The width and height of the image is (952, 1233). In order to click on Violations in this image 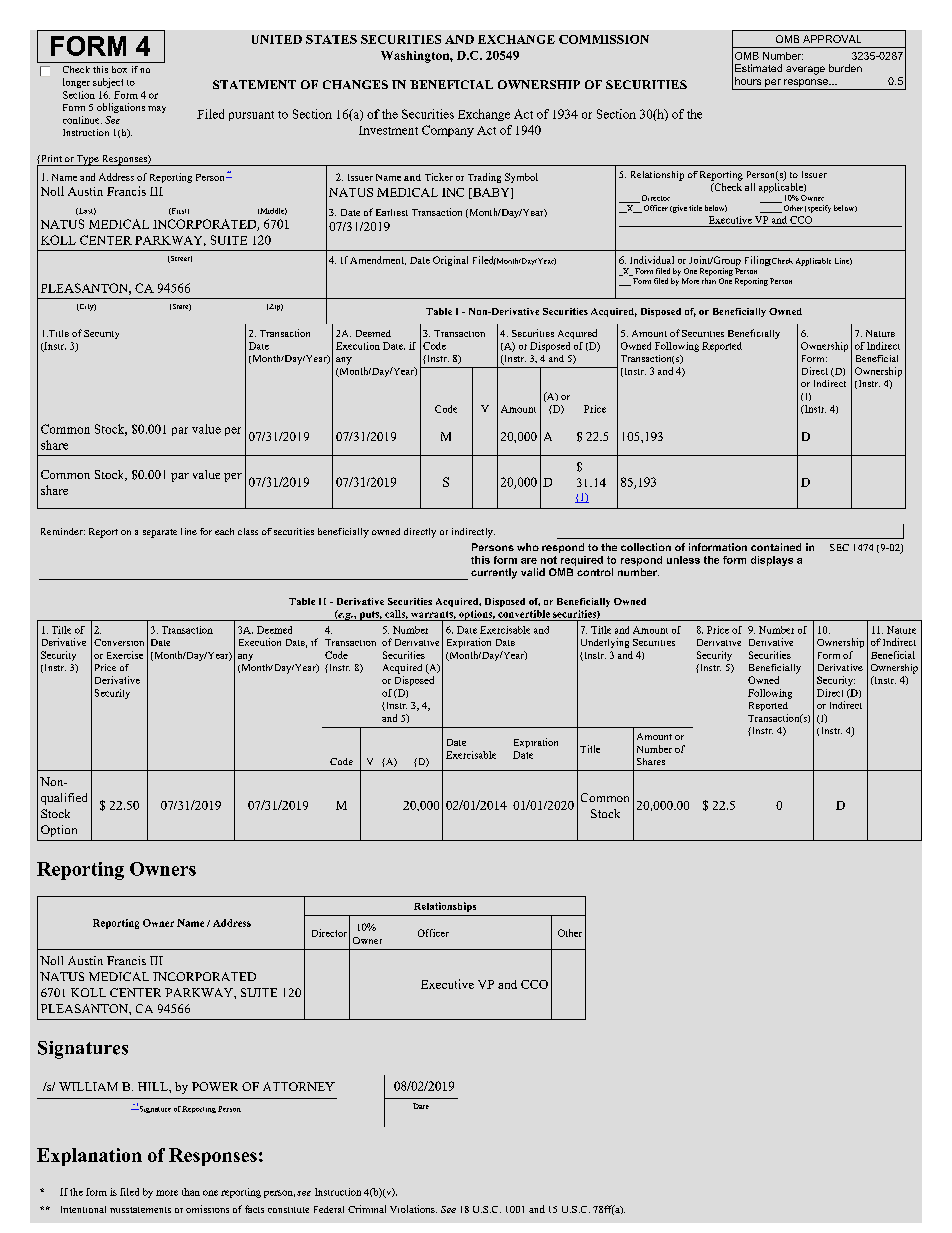, I will do `click(413, 1209)`.
